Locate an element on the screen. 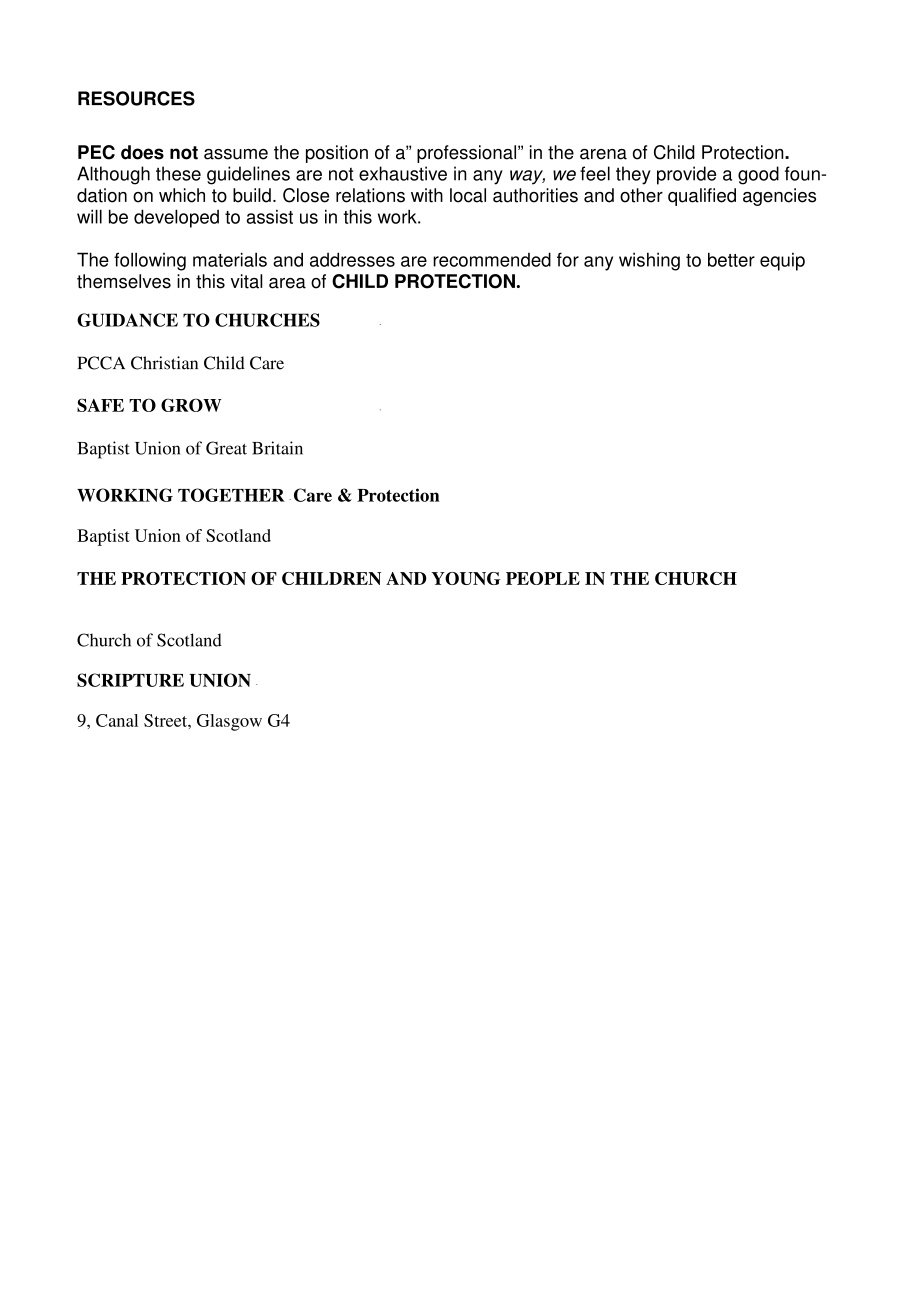  RESOURCES is located at coordinates (136, 98).
